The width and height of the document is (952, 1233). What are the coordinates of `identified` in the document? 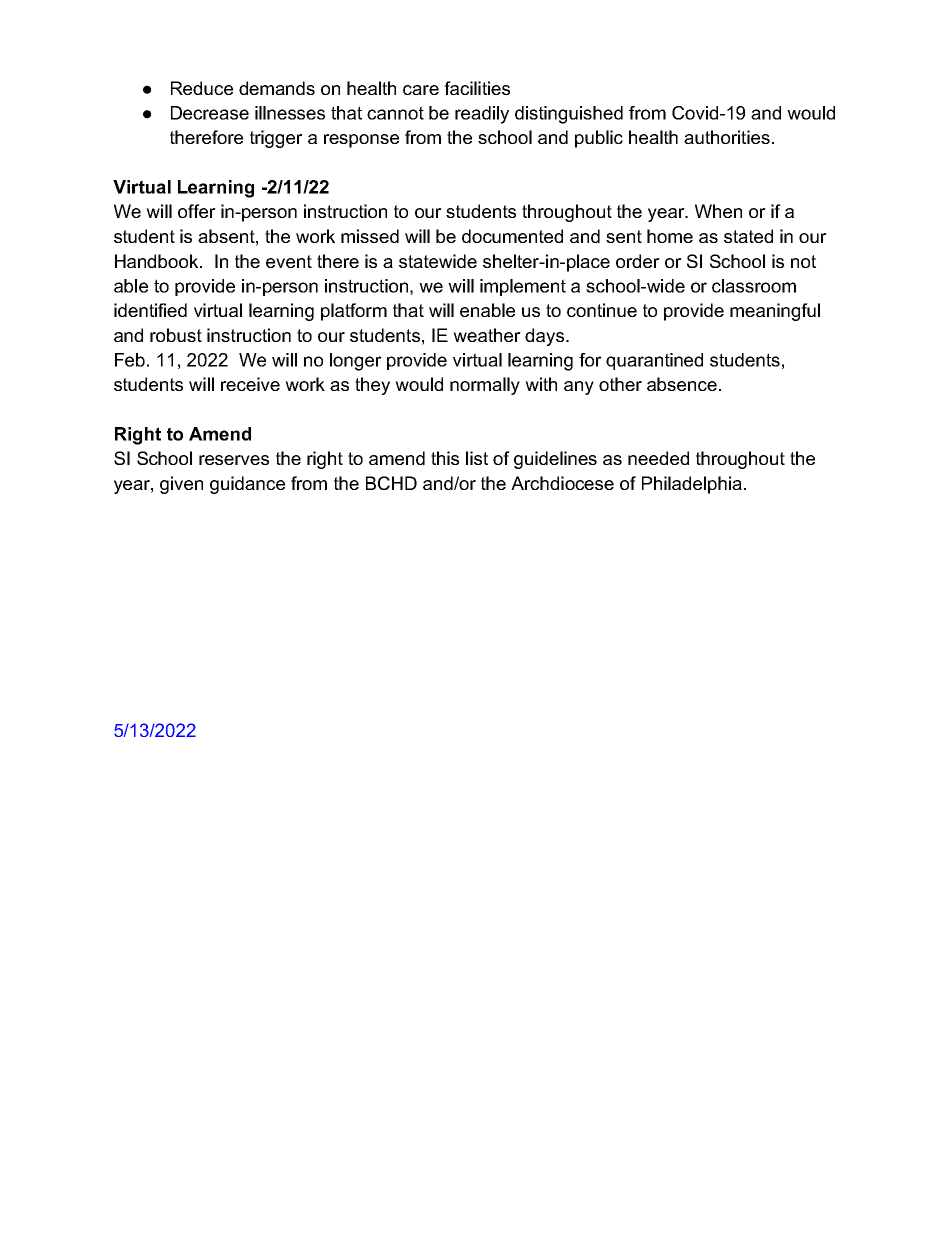 It's located at (150, 310).
